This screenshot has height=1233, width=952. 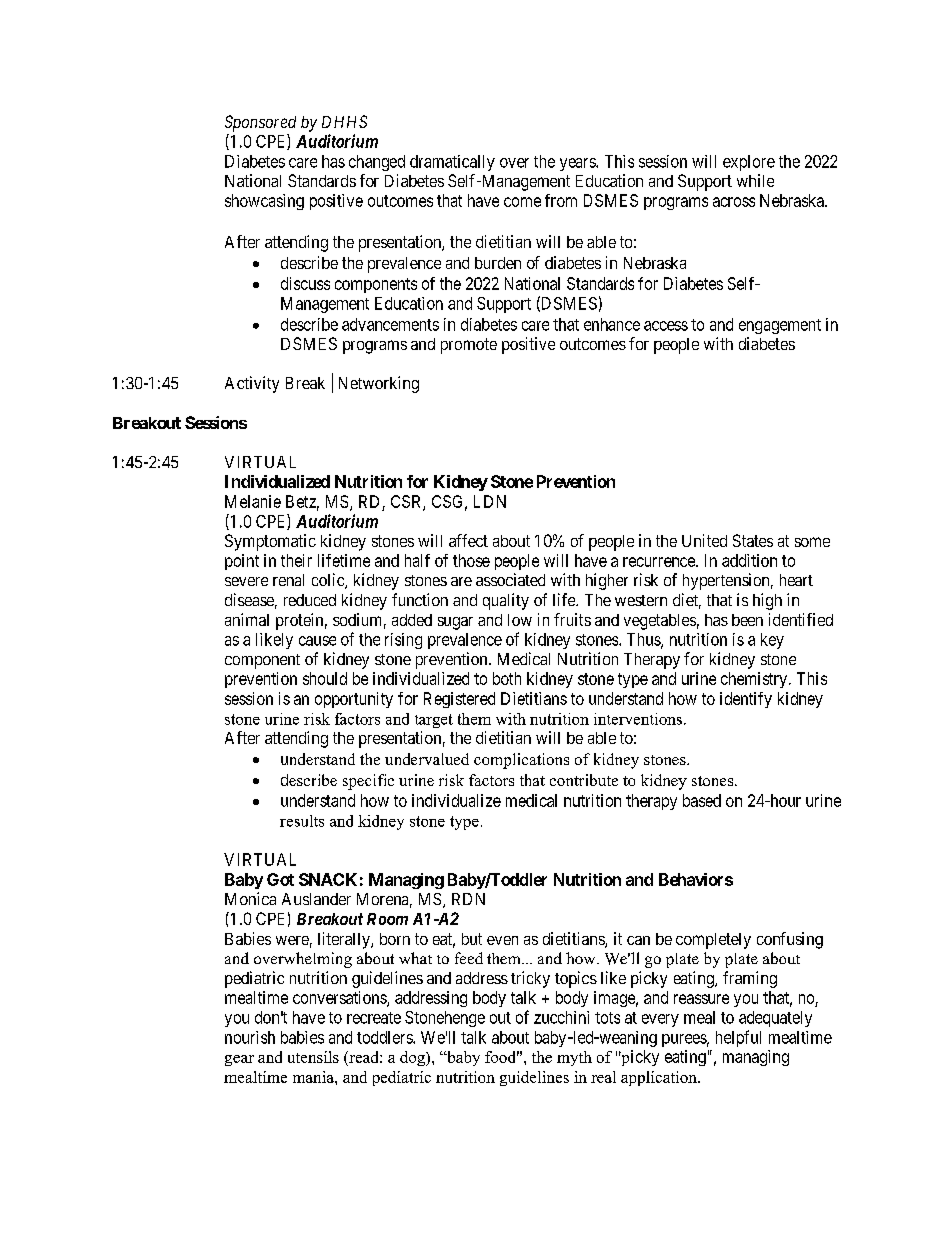 I want to click on States, so click(x=753, y=540).
